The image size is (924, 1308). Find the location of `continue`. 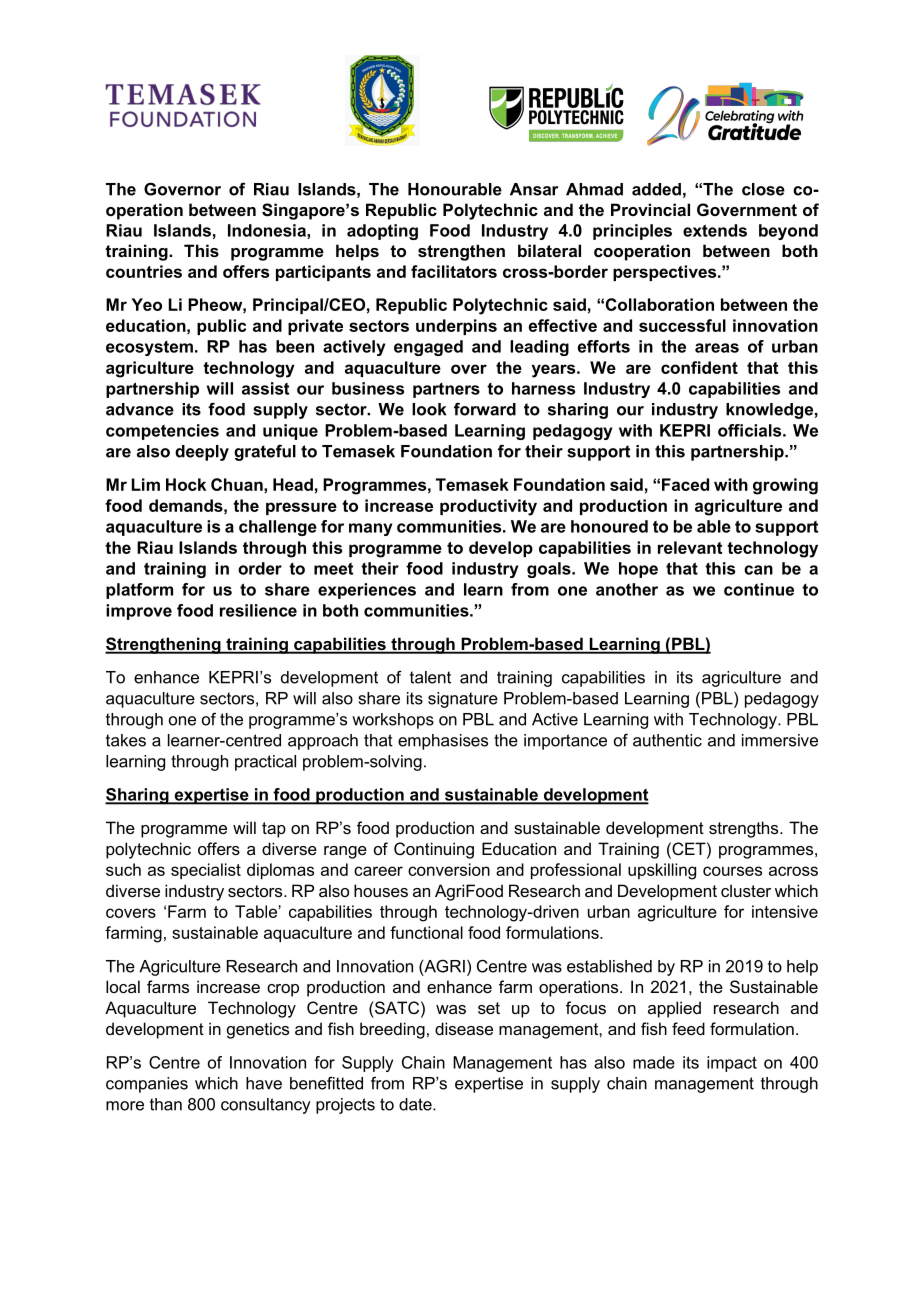

continue is located at coordinates (759, 589).
